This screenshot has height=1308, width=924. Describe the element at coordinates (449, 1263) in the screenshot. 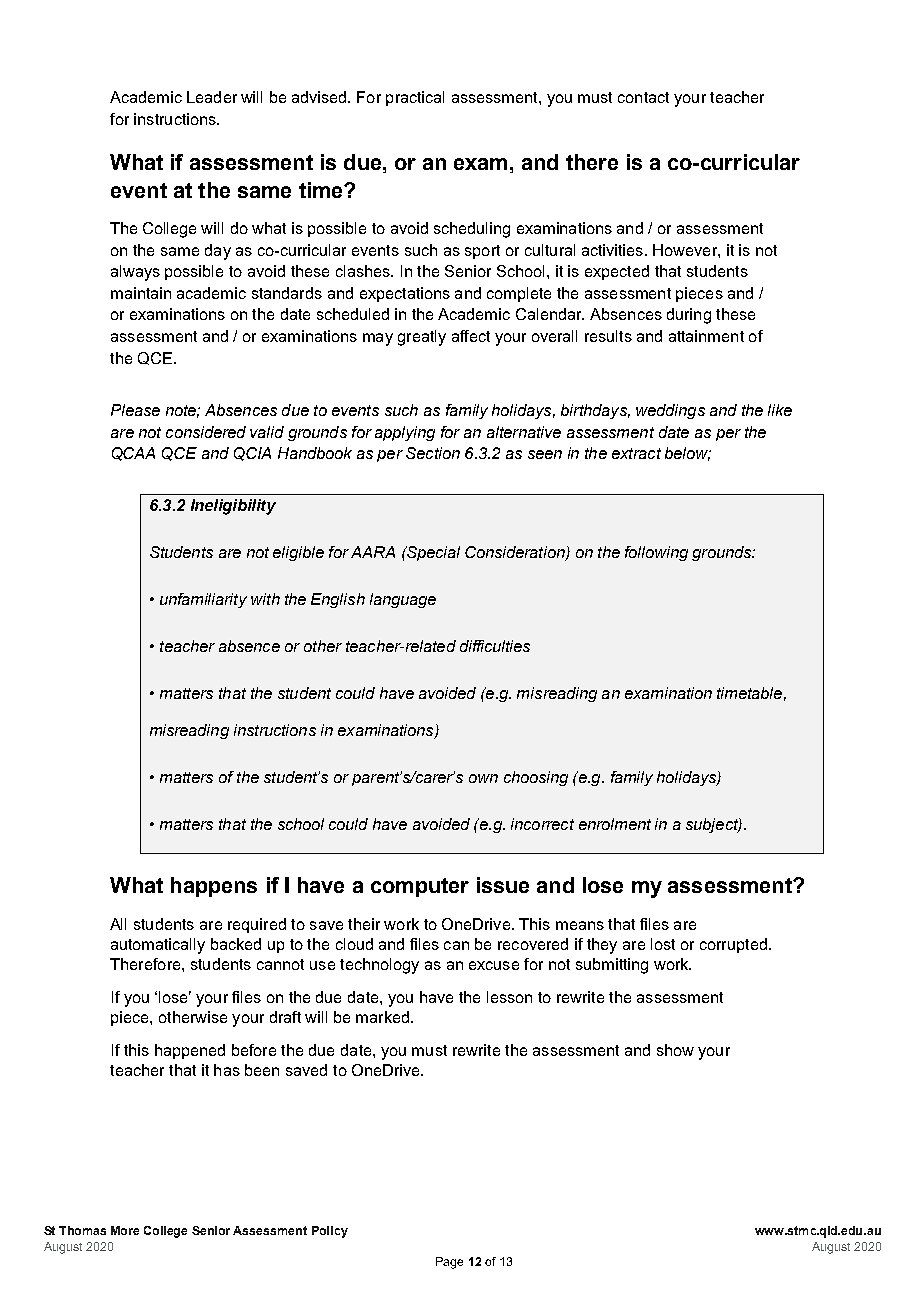

I see `Page` at that location.
